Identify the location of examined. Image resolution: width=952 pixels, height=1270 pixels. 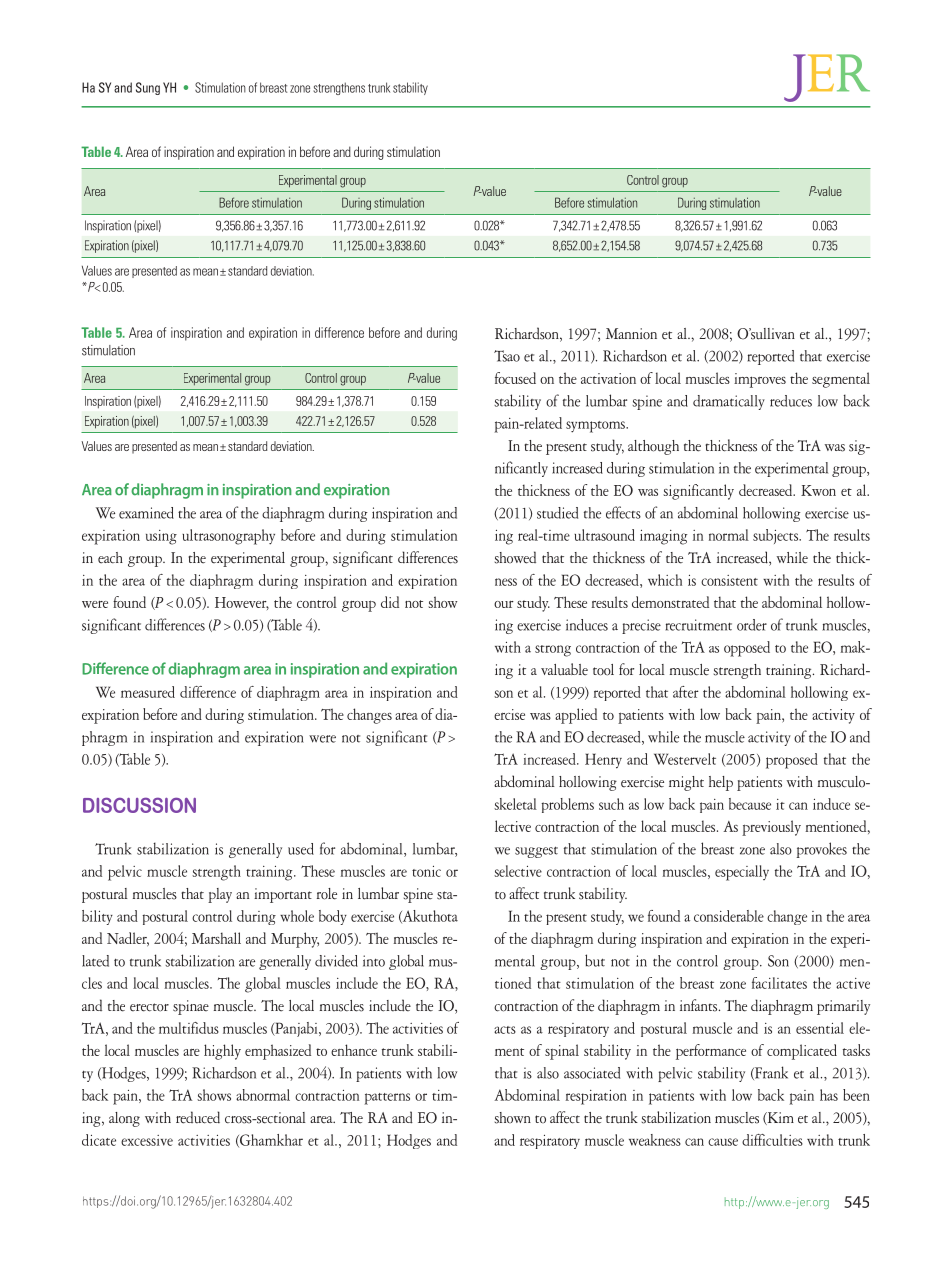
(146, 513).
